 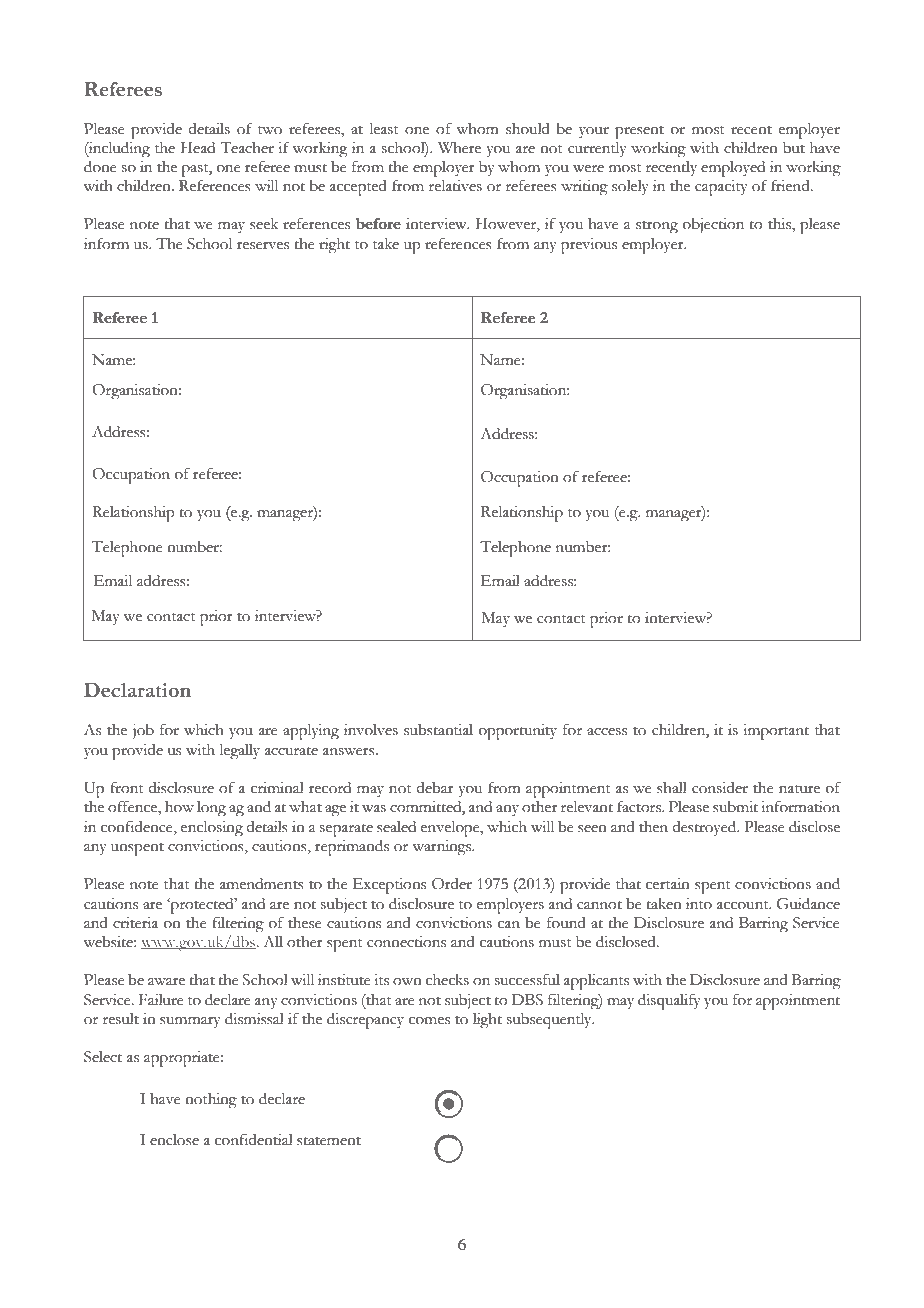 I want to click on right, so click(x=334, y=246).
